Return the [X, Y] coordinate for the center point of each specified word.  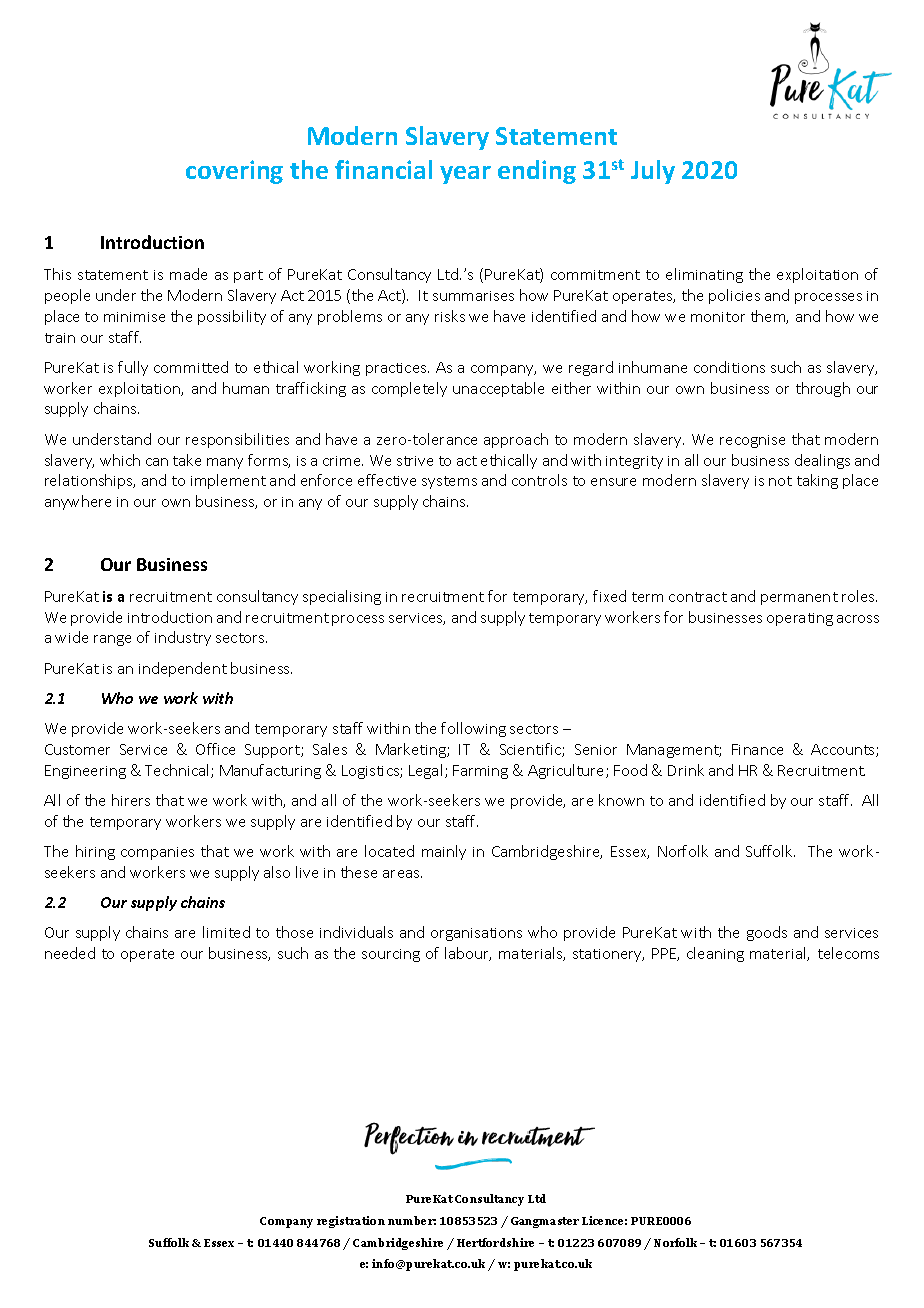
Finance [757, 749]
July [653, 172]
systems [449, 482]
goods [767, 933]
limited [226, 932]
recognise [752, 441]
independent [183, 669]
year [465, 175]
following [473, 729]
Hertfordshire [495, 1242]
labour [468, 954]
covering [234, 172]
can [157, 462]
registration [351, 1222]
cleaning [715, 954]
